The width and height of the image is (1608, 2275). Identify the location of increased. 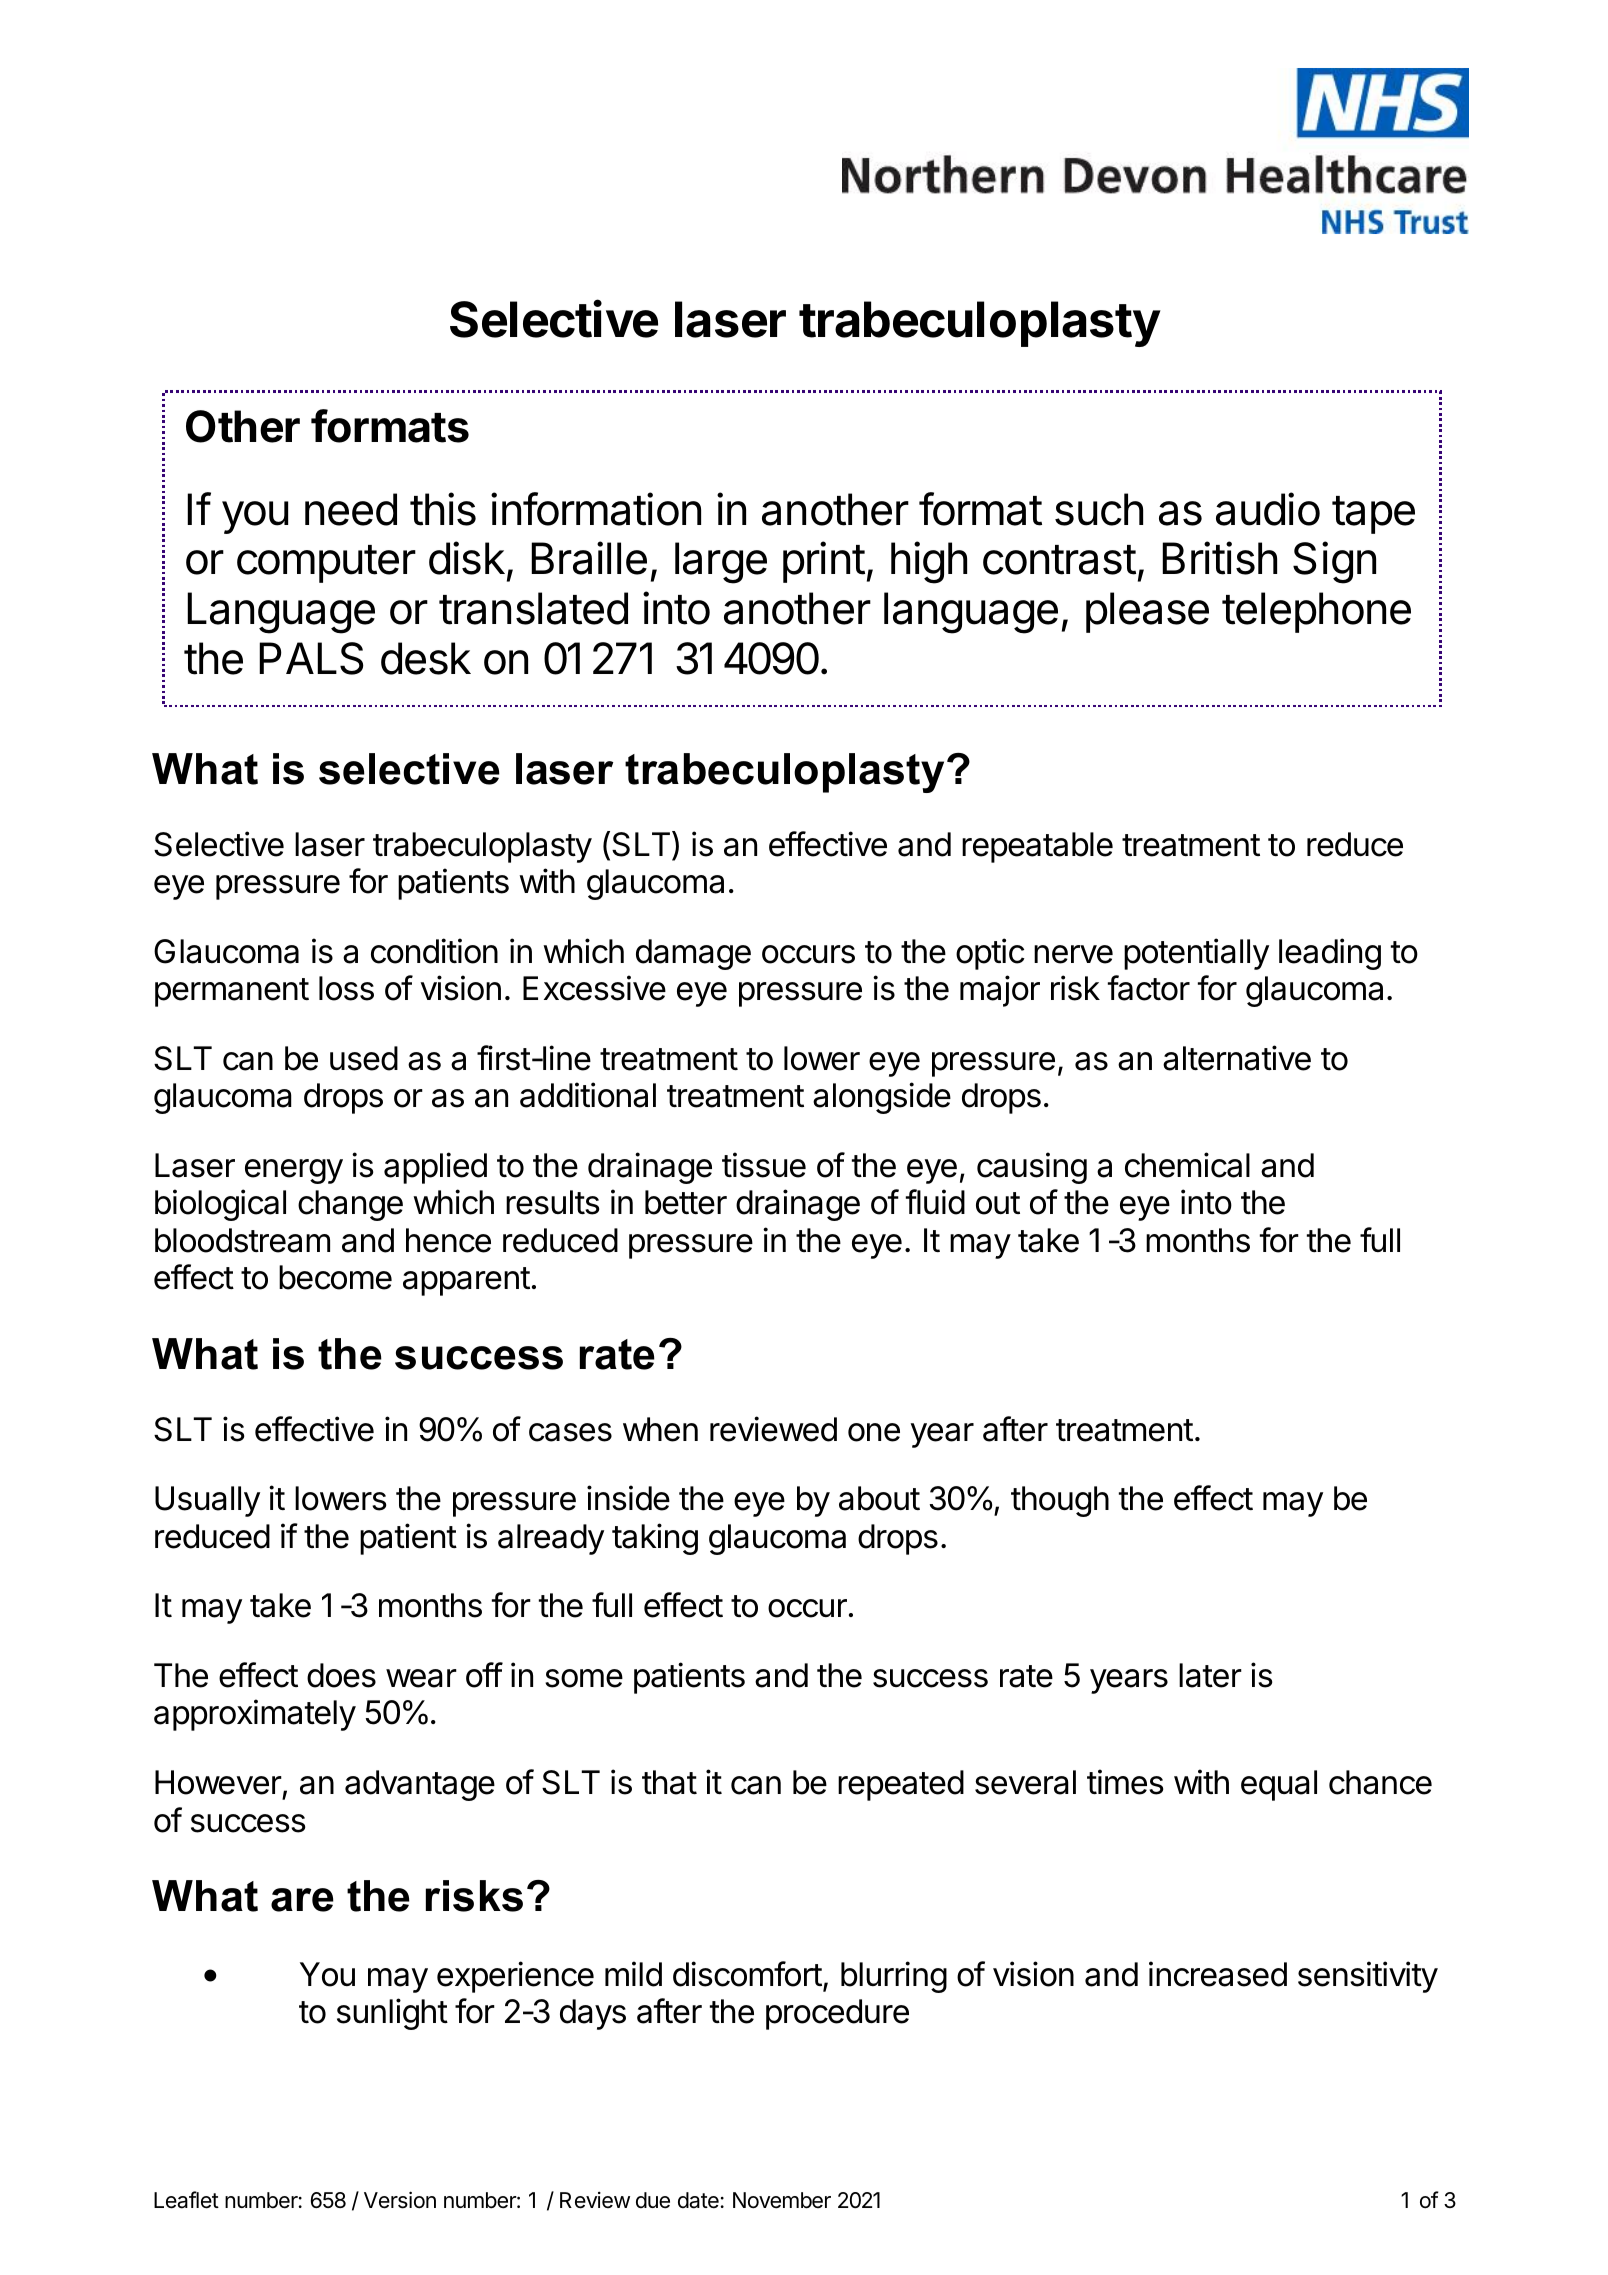
(1218, 1974).
